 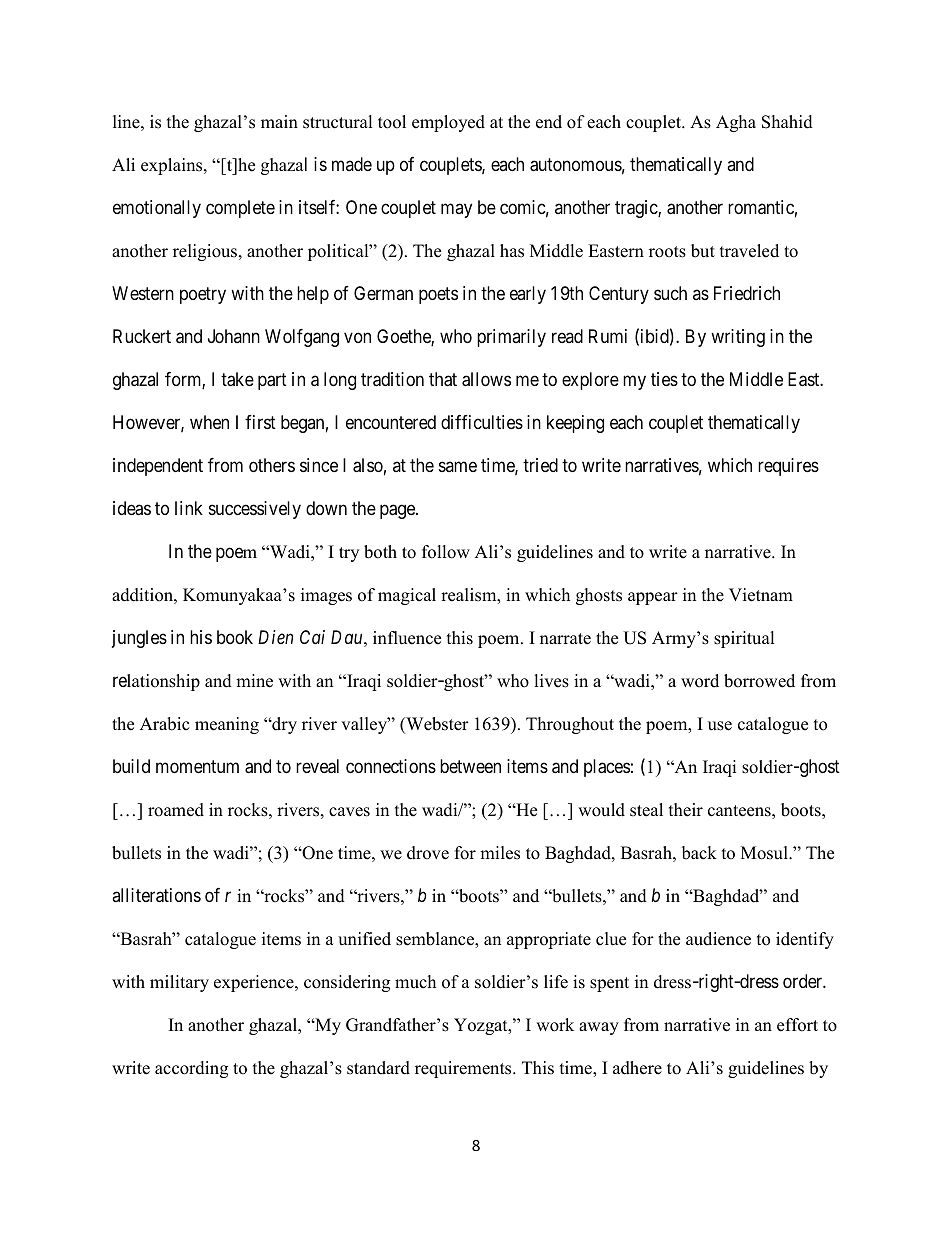 I want to click on book, so click(x=235, y=637).
